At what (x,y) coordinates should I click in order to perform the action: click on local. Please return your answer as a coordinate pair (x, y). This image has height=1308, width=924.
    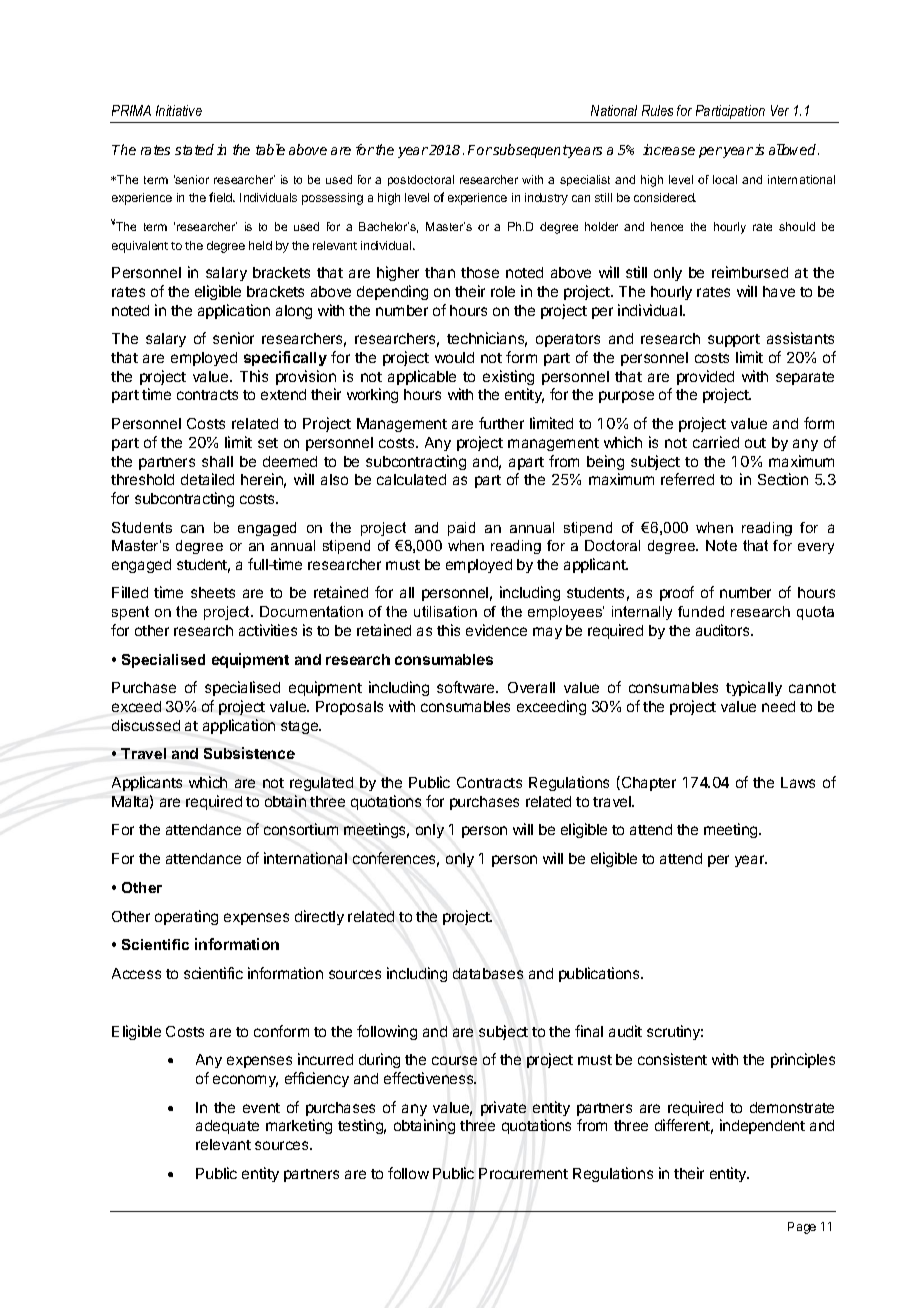
    Looking at the image, I should click on (725, 179).
